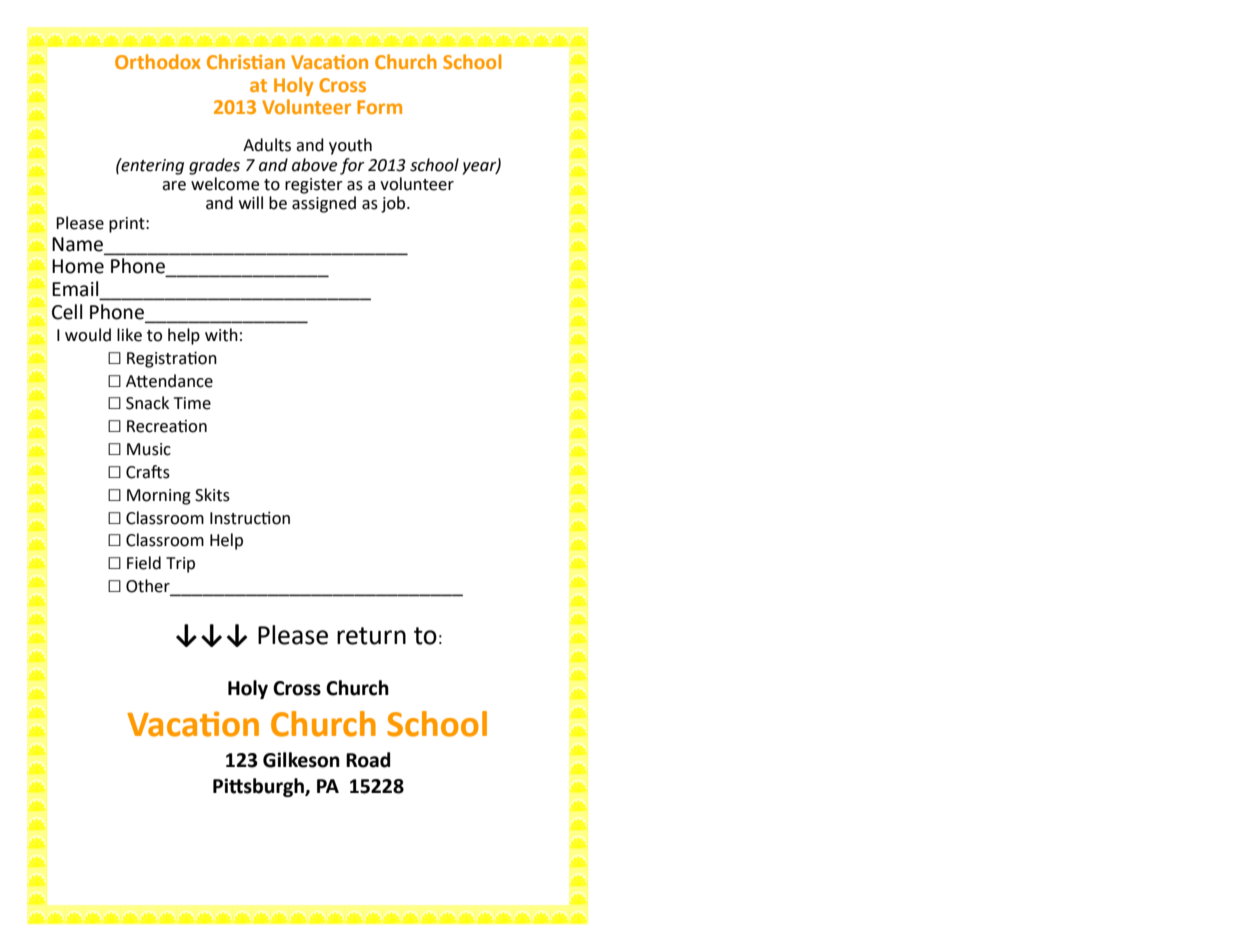  I want to click on Form, so click(379, 107).
